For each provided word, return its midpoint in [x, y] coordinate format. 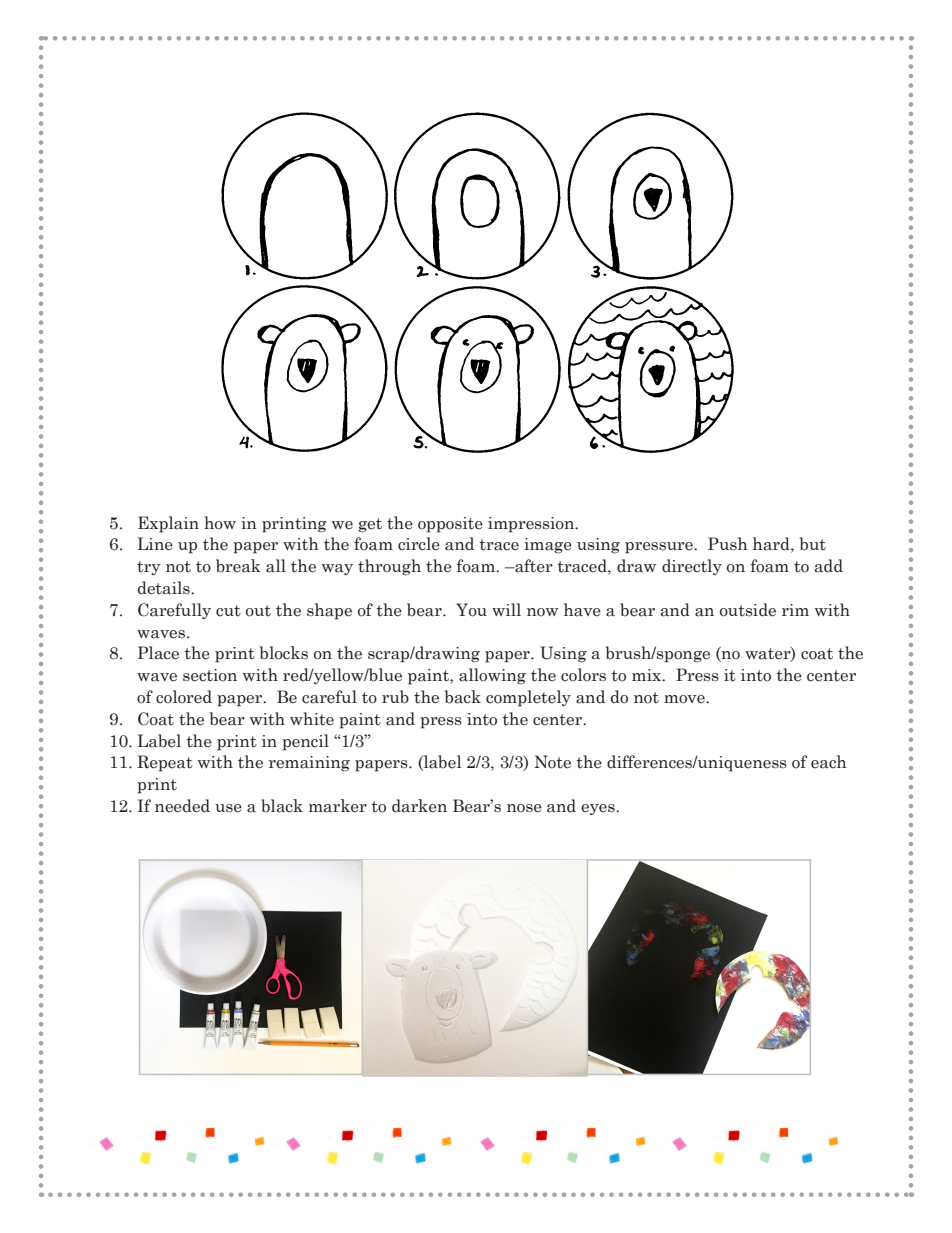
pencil [305, 742]
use [228, 808]
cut [228, 611]
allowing [492, 676]
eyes [599, 809]
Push [728, 544]
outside [748, 610]
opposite [450, 525]
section [210, 675]
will [506, 609]
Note [553, 762]
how [220, 523]
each [829, 762]
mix [648, 675]
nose [524, 808]
